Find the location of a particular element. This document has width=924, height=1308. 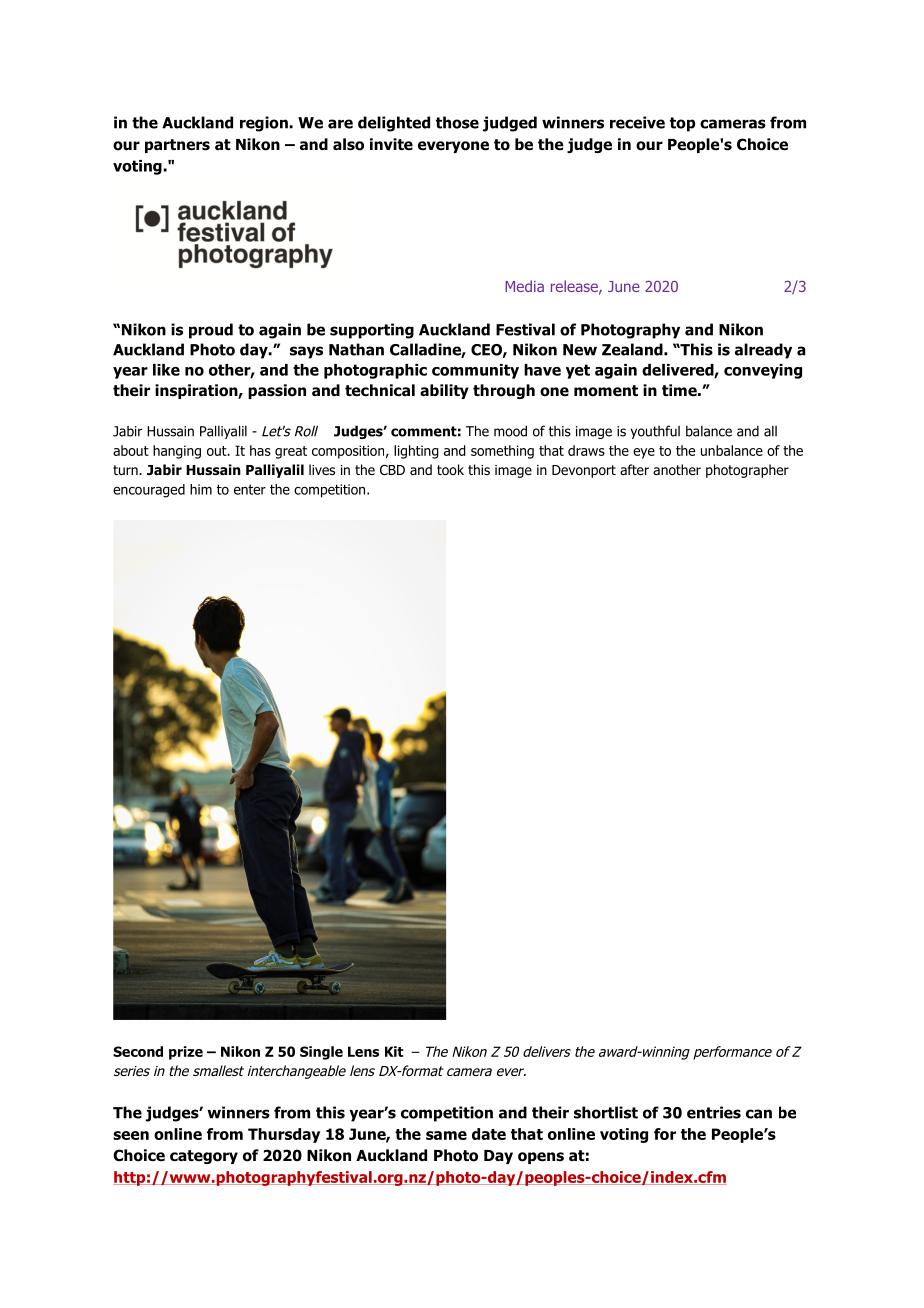

category is located at coordinates (204, 1157).
